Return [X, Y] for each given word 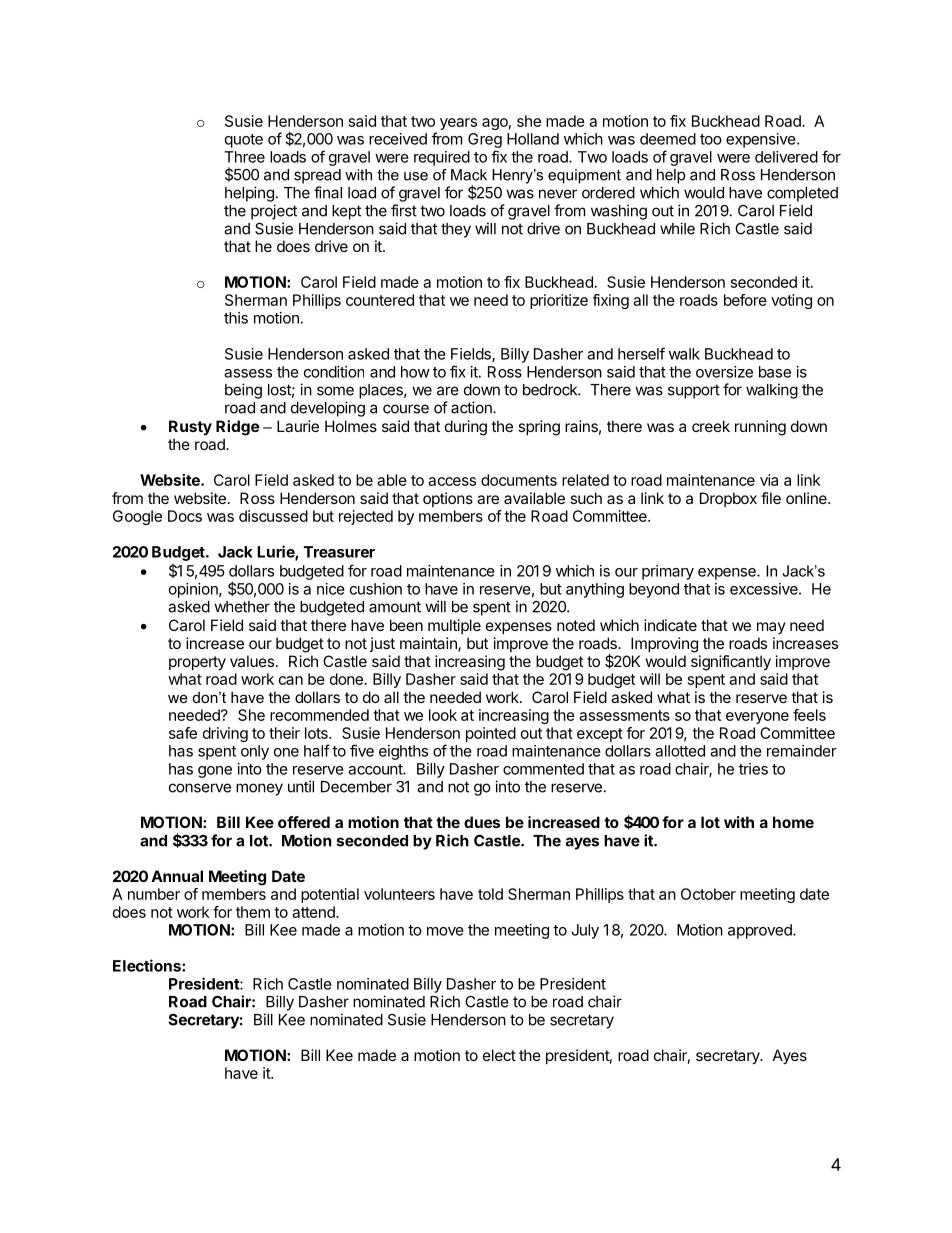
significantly [731, 663]
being [243, 391]
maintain [429, 644]
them [253, 912]
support [694, 391]
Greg [485, 140]
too [711, 139]
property [197, 663]
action [472, 407]
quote [244, 141]
